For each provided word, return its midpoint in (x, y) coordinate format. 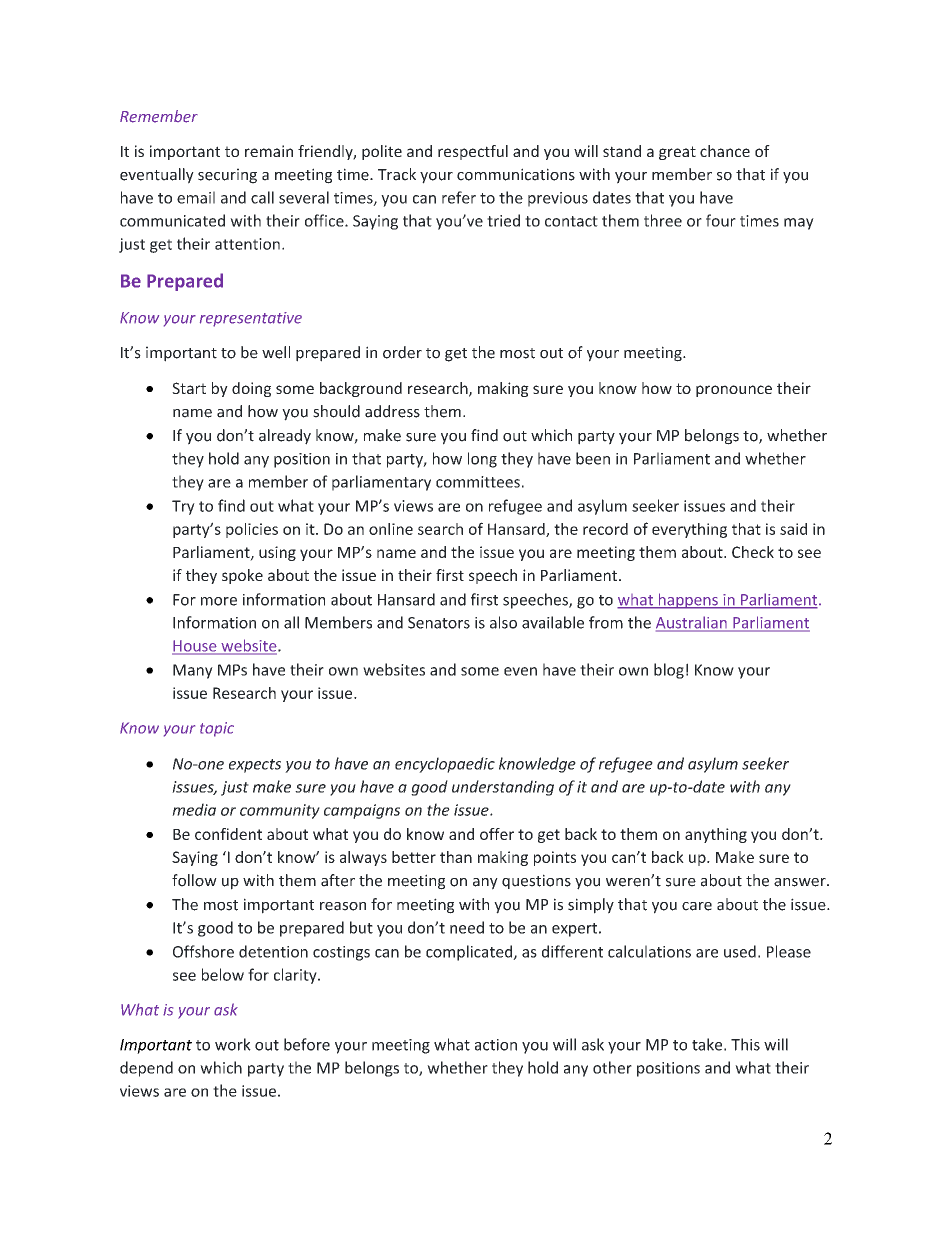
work (233, 1044)
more (219, 601)
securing (227, 176)
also (503, 622)
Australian (692, 623)
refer (459, 197)
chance (725, 151)
